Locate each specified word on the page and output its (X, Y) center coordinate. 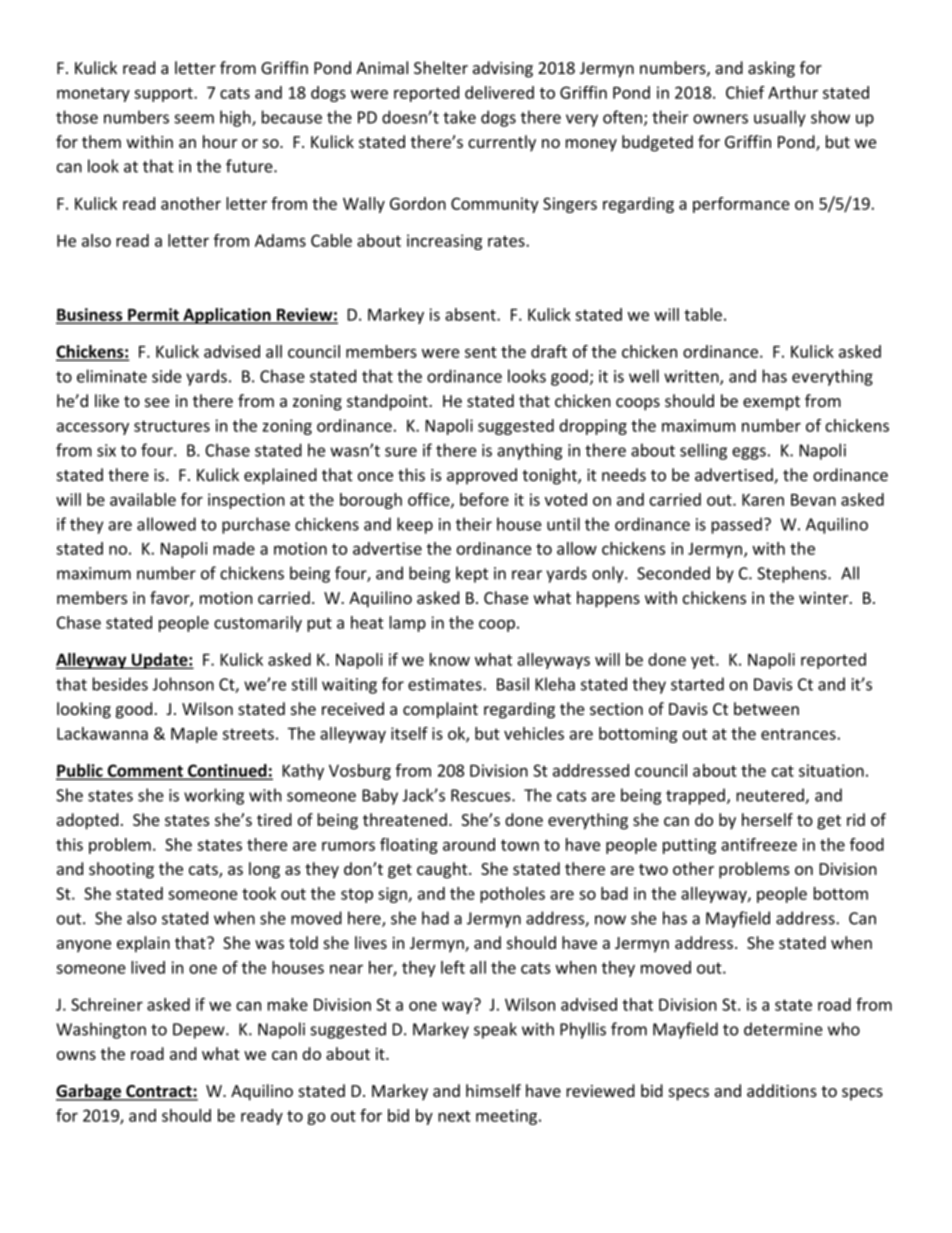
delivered (499, 92)
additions (782, 1090)
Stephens (793, 574)
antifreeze (759, 844)
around (469, 844)
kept (472, 574)
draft (549, 351)
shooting (121, 870)
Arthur (793, 92)
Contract (159, 1092)
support (164, 94)
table (703, 314)
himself (493, 1090)
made (234, 548)
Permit (153, 315)
